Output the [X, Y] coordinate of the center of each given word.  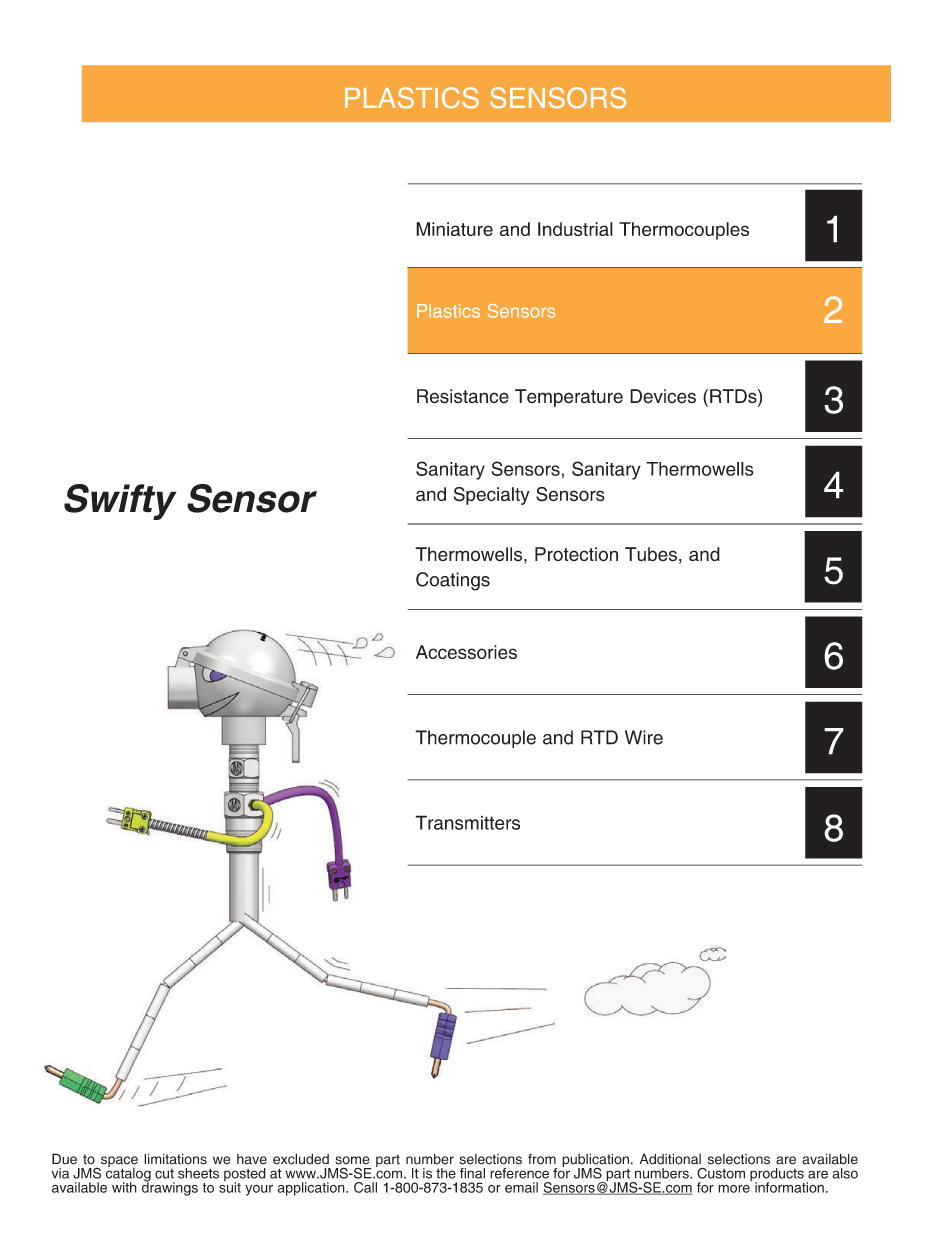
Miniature [454, 229]
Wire [644, 737]
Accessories [466, 652]
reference [519, 1173]
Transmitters [467, 822]
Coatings [453, 581]
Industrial [575, 229]
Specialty [492, 496]
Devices [663, 396]
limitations [175, 1159]
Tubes [651, 554]
